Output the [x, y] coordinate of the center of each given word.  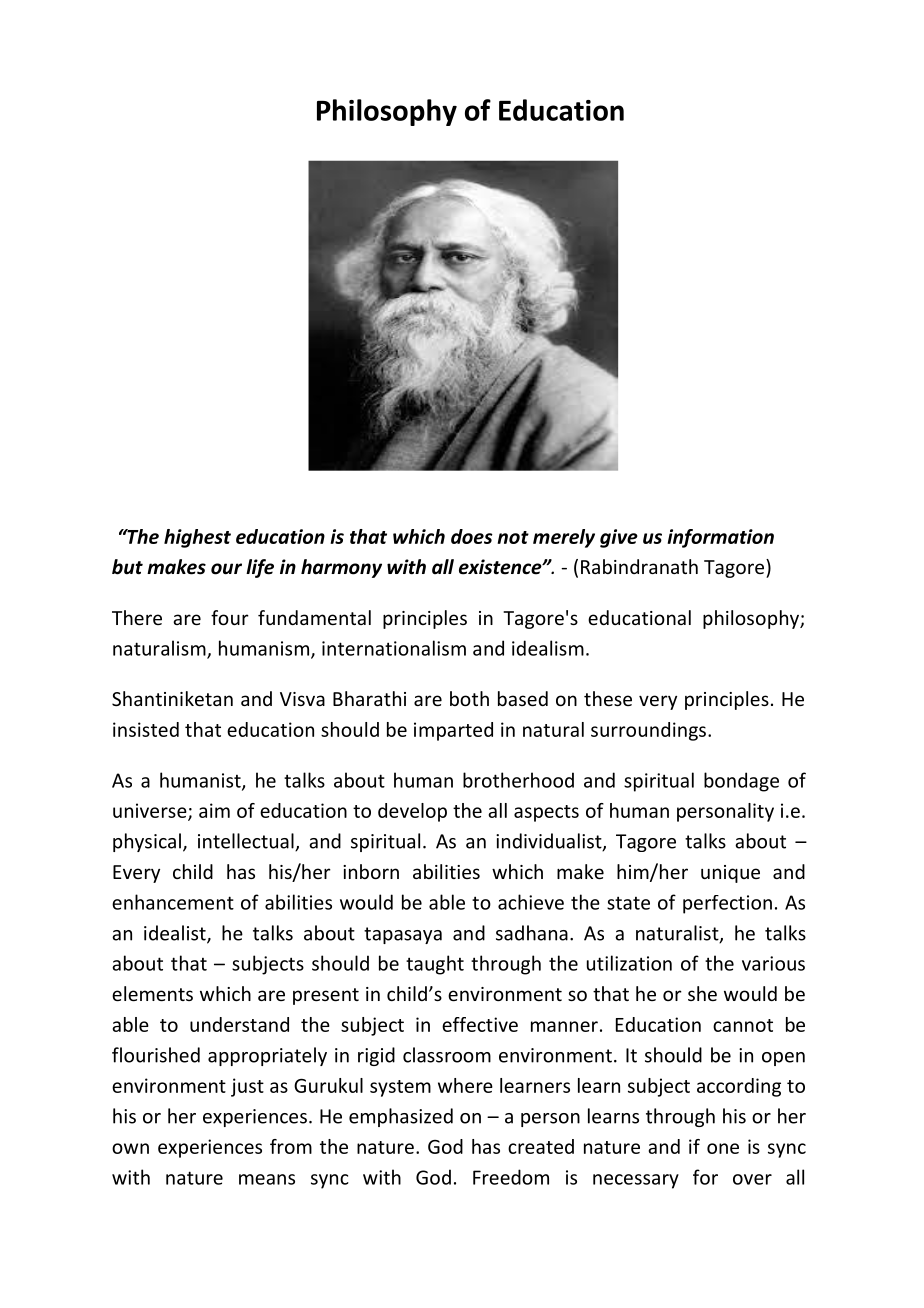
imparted [453, 731]
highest [197, 538]
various [773, 963]
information [720, 538]
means [267, 1179]
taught [435, 965]
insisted [146, 729]
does [472, 536]
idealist [176, 934]
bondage [741, 782]
